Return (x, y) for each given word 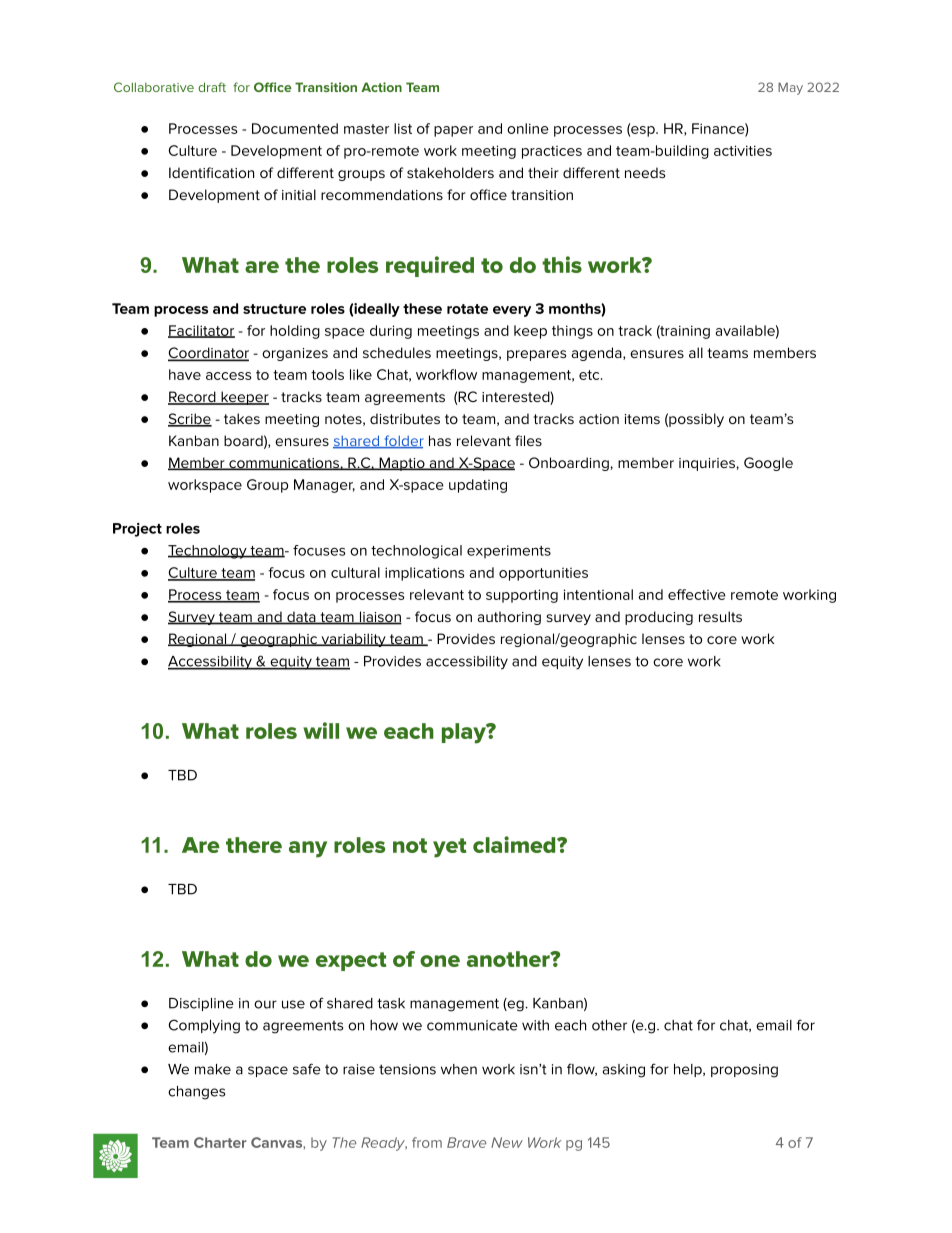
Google (768, 464)
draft (212, 87)
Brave (466, 1142)
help (689, 1070)
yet (450, 848)
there (254, 845)
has (440, 440)
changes (196, 1093)
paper (453, 131)
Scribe (190, 420)
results (720, 616)
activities (743, 150)
